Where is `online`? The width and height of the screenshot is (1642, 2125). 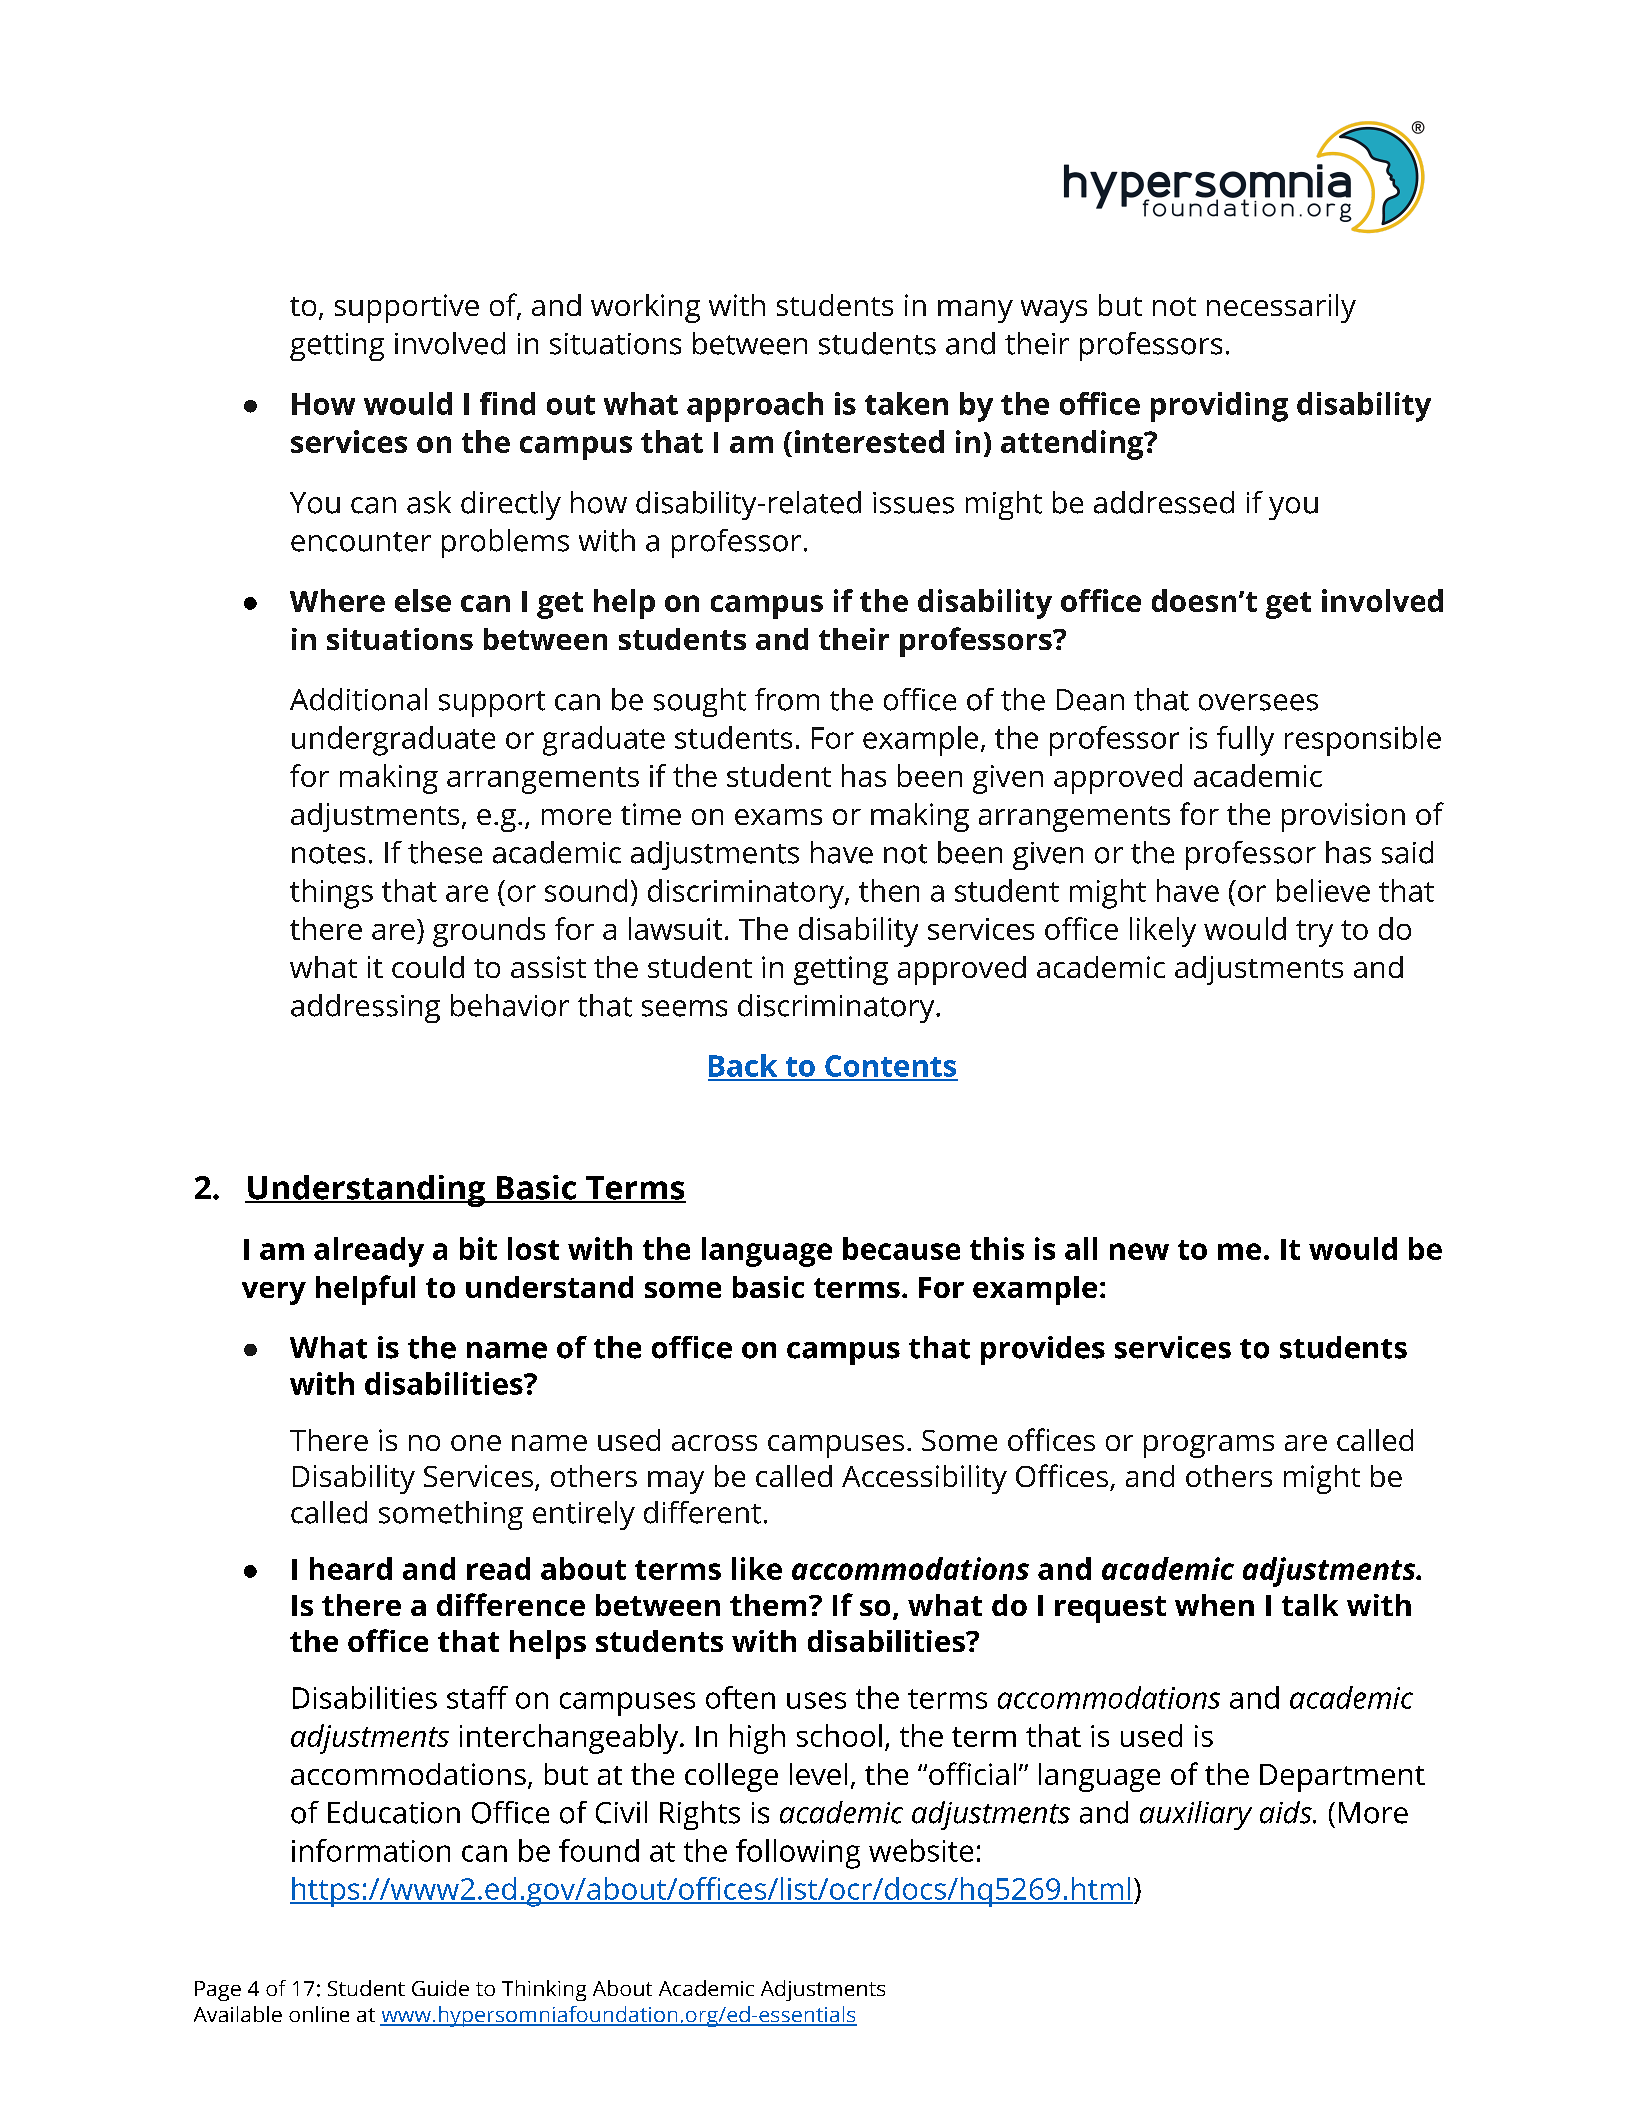 online is located at coordinates (319, 2014).
